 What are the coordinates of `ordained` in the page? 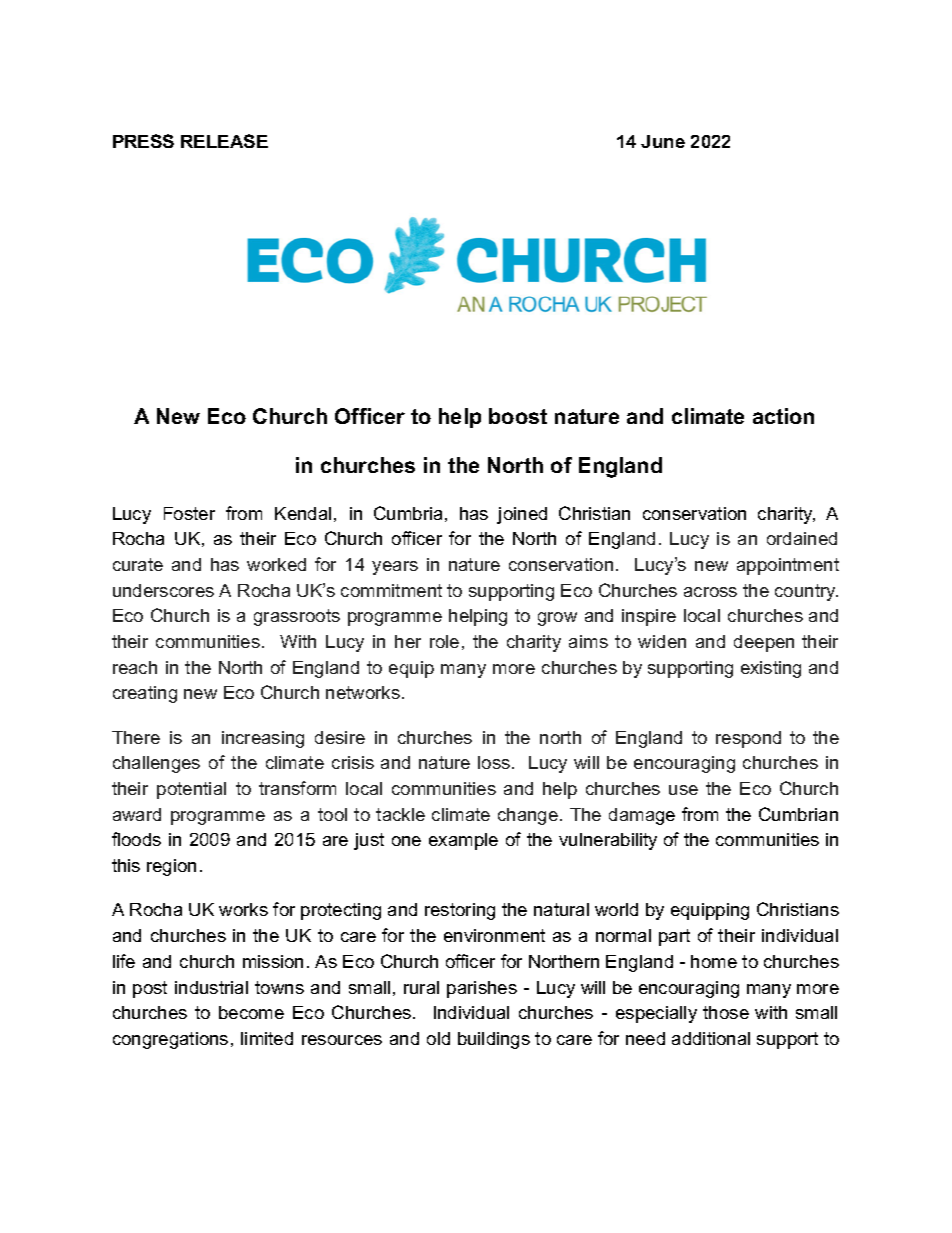 It's located at (802, 538).
